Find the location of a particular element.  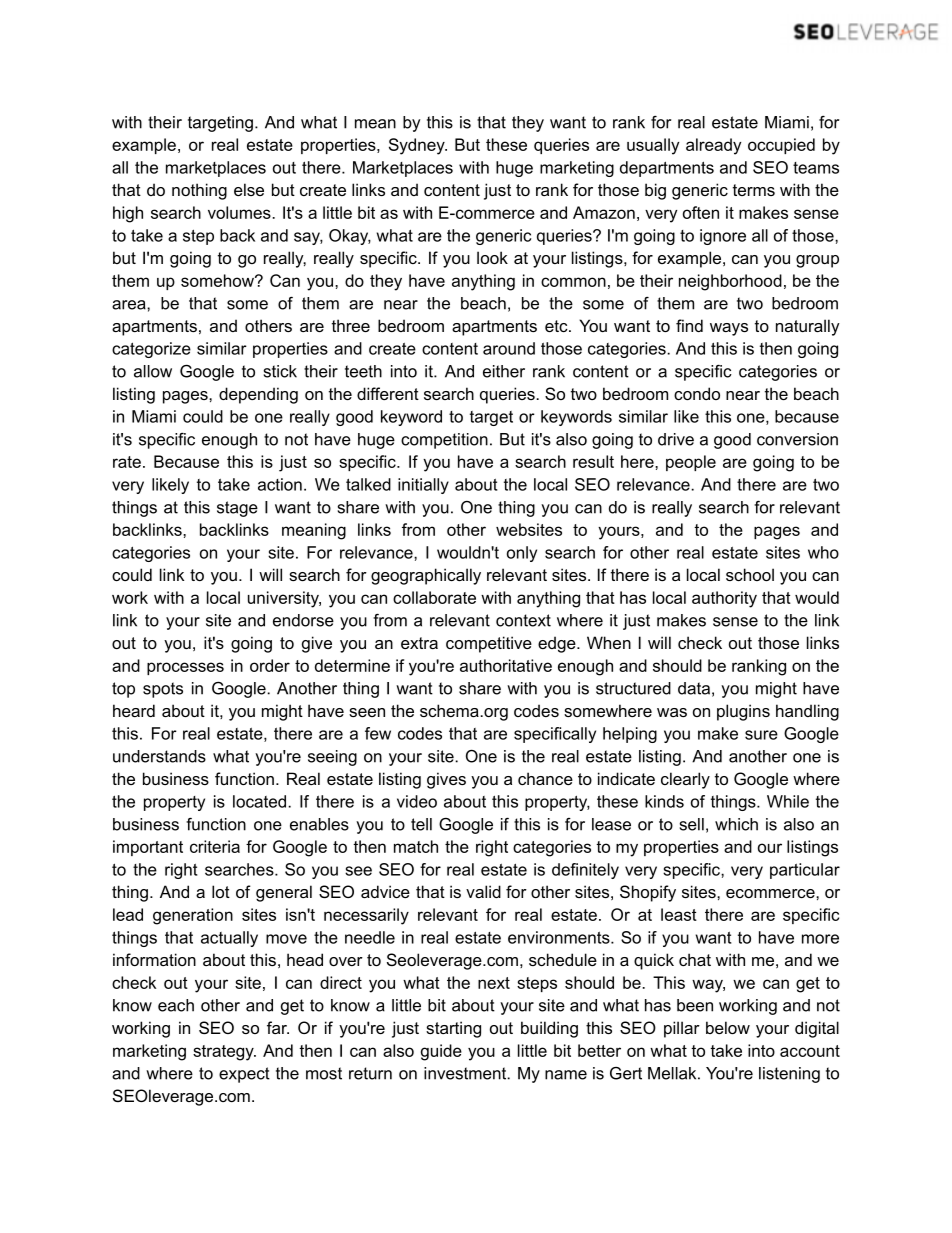

expect is located at coordinates (244, 1075).
